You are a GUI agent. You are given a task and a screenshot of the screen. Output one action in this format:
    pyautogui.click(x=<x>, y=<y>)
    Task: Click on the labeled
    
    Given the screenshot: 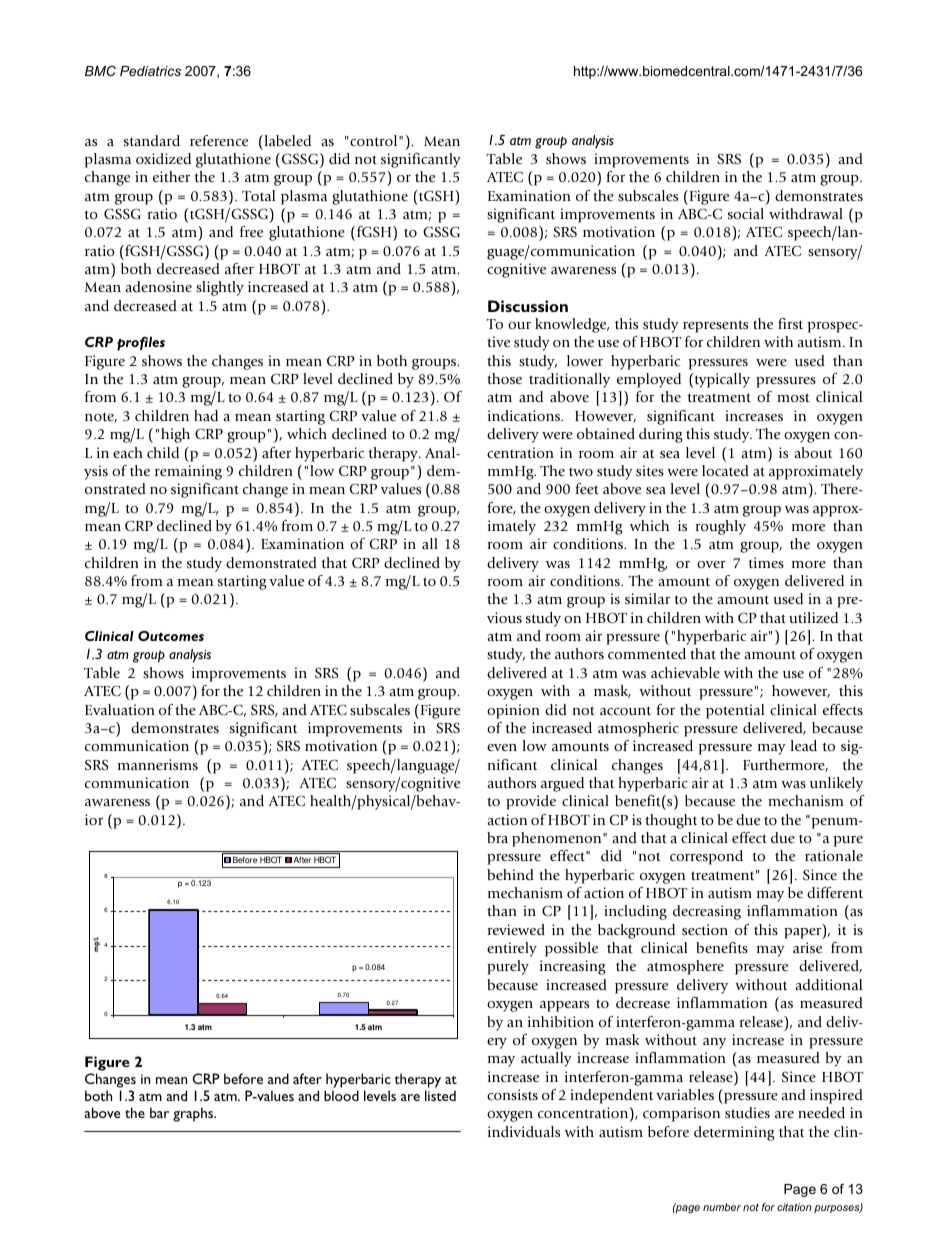 What is the action you would take?
    pyautogui.click(x=286, y=140)
